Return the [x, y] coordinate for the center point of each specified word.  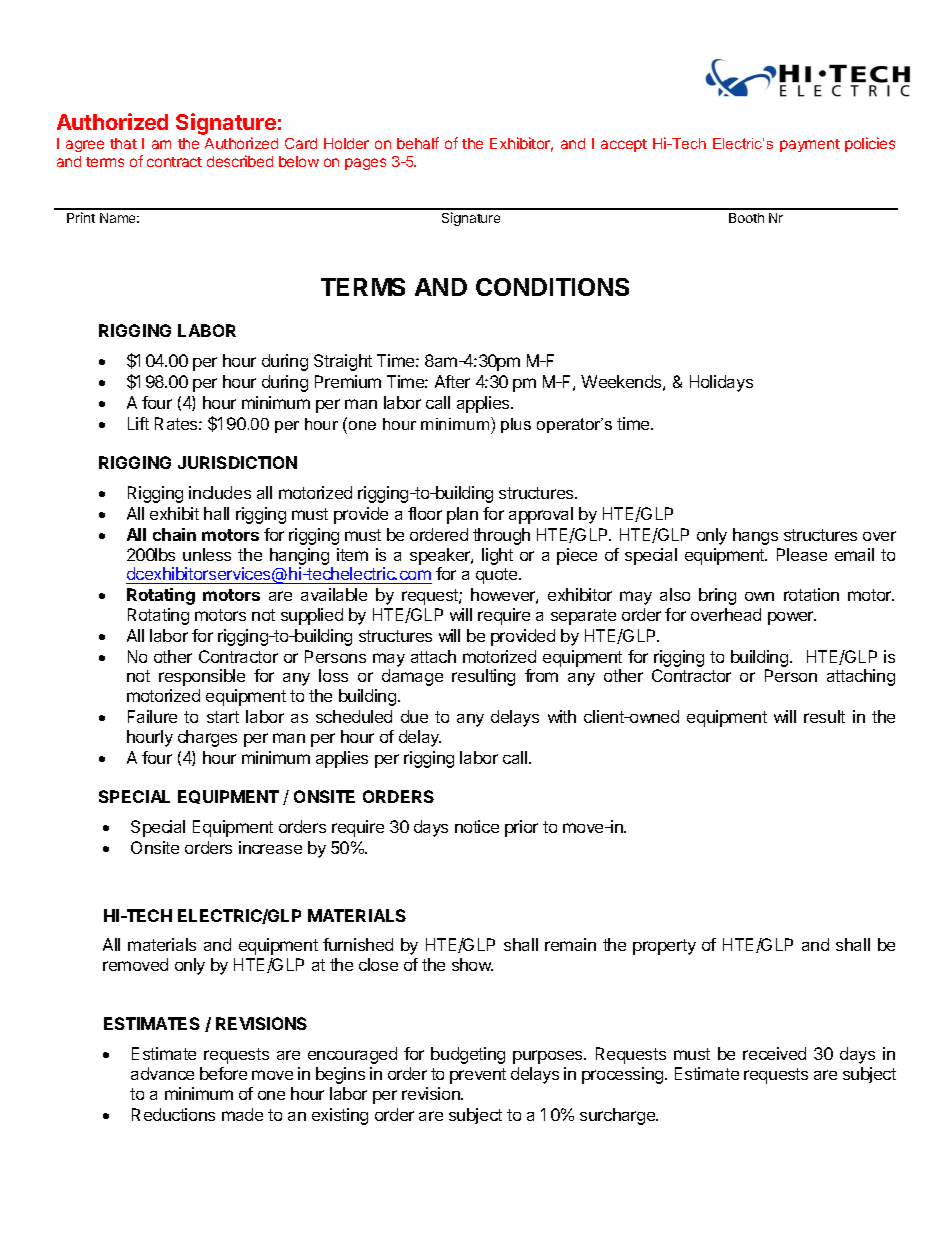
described [240, 161]
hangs [755, 536]
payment [810, 145]
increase [270, 847]
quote [498, 576]
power [792, 618]
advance [162, 1073]
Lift [138, 423]
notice [477, 826]
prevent [478, 1076]
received [774, 1053]
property [664, 947]
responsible [202, 677]
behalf [418, 143]
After [452, 381]
